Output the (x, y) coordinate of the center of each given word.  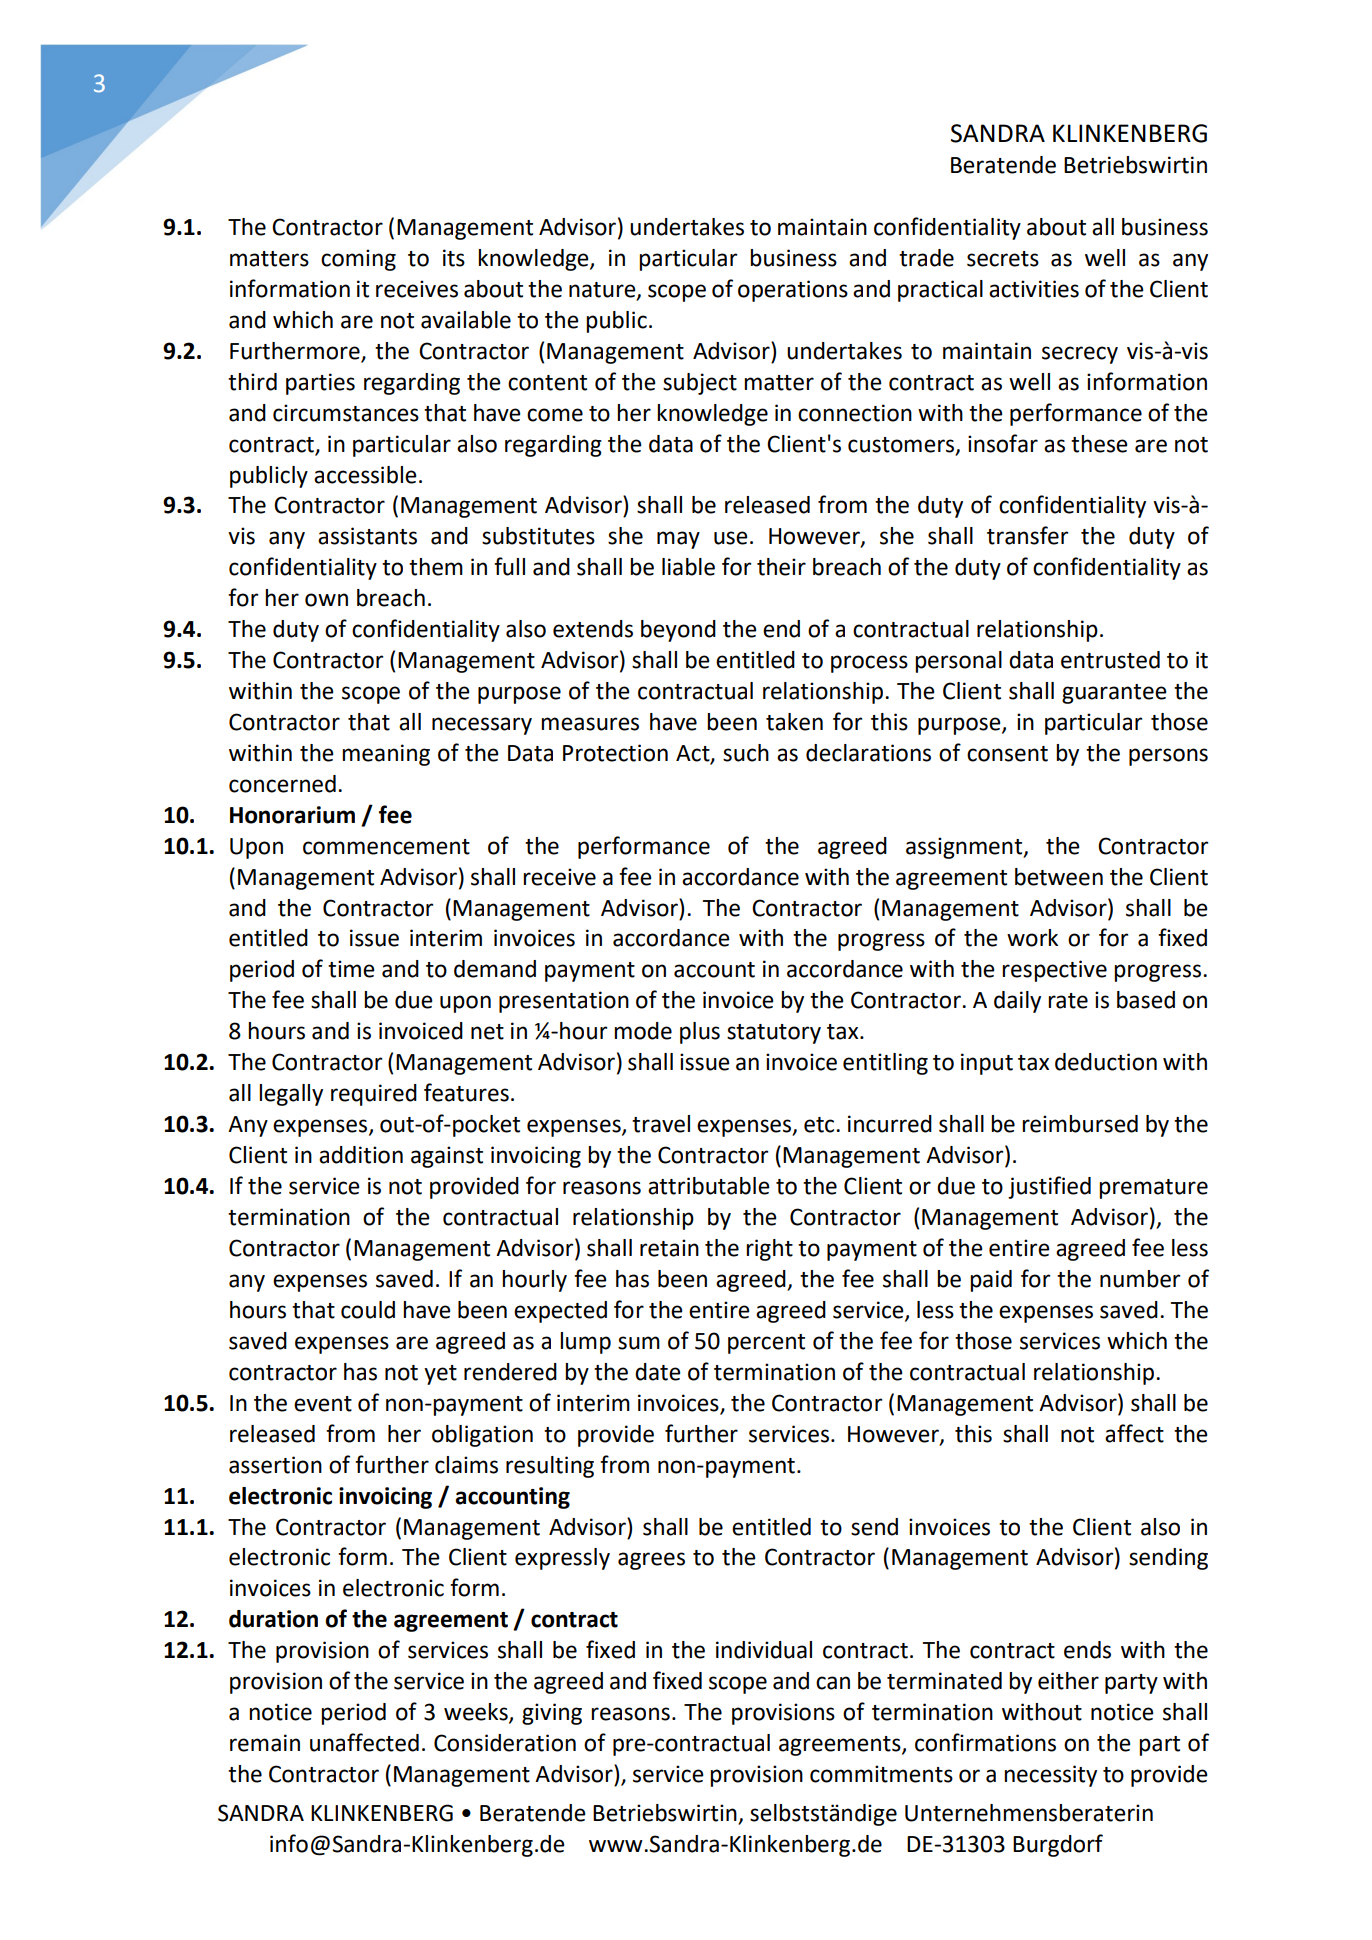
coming (358, 260)
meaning (386, 755)
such (746, 753)
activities (1034, 289)
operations (793, 291)
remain (265, 1743)
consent (1007, 754)
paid (991, 1281)
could (368, 1310)
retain (669, 1248)
